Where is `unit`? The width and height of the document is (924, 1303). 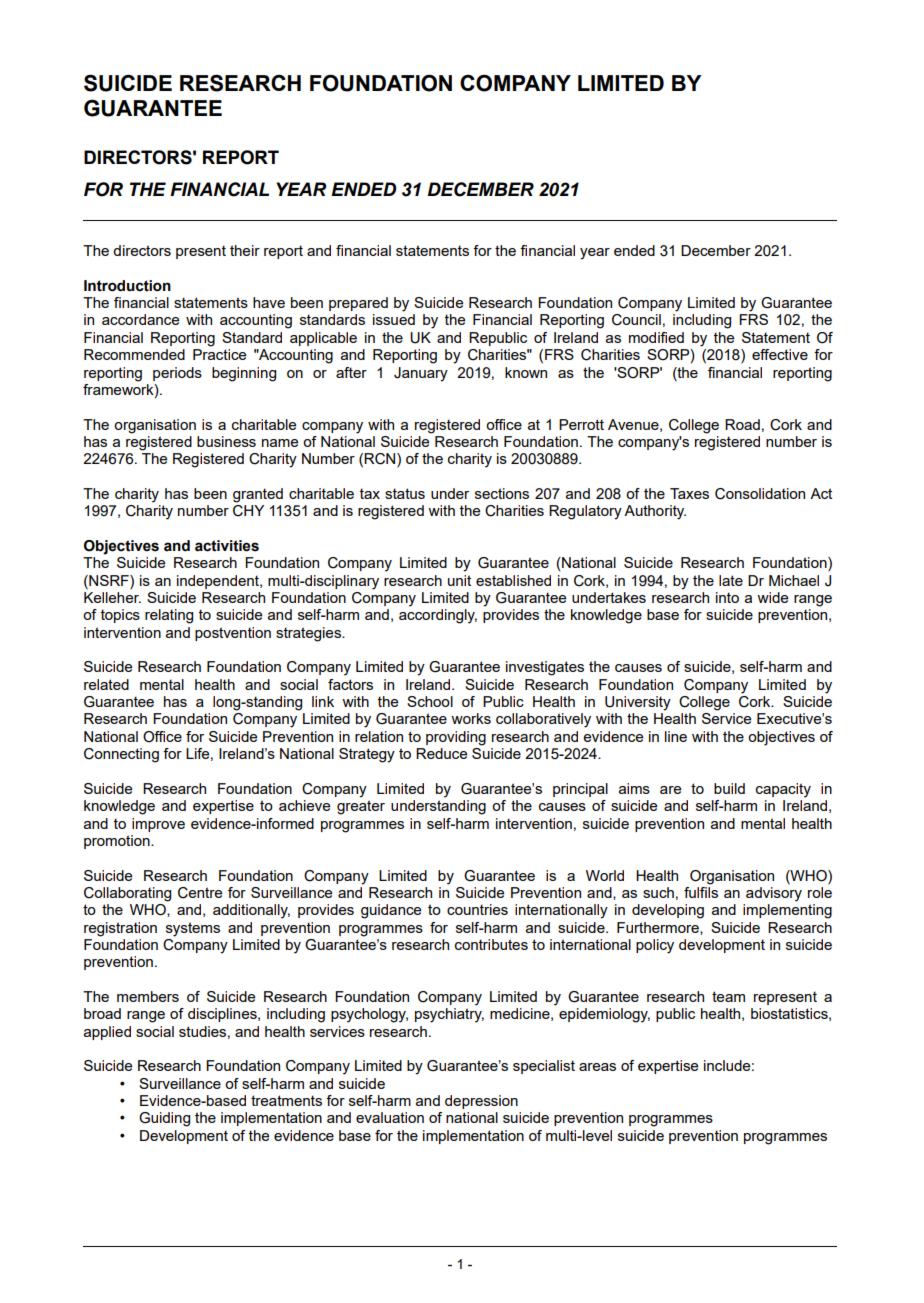
unit is located at coordinates (459, 580).
